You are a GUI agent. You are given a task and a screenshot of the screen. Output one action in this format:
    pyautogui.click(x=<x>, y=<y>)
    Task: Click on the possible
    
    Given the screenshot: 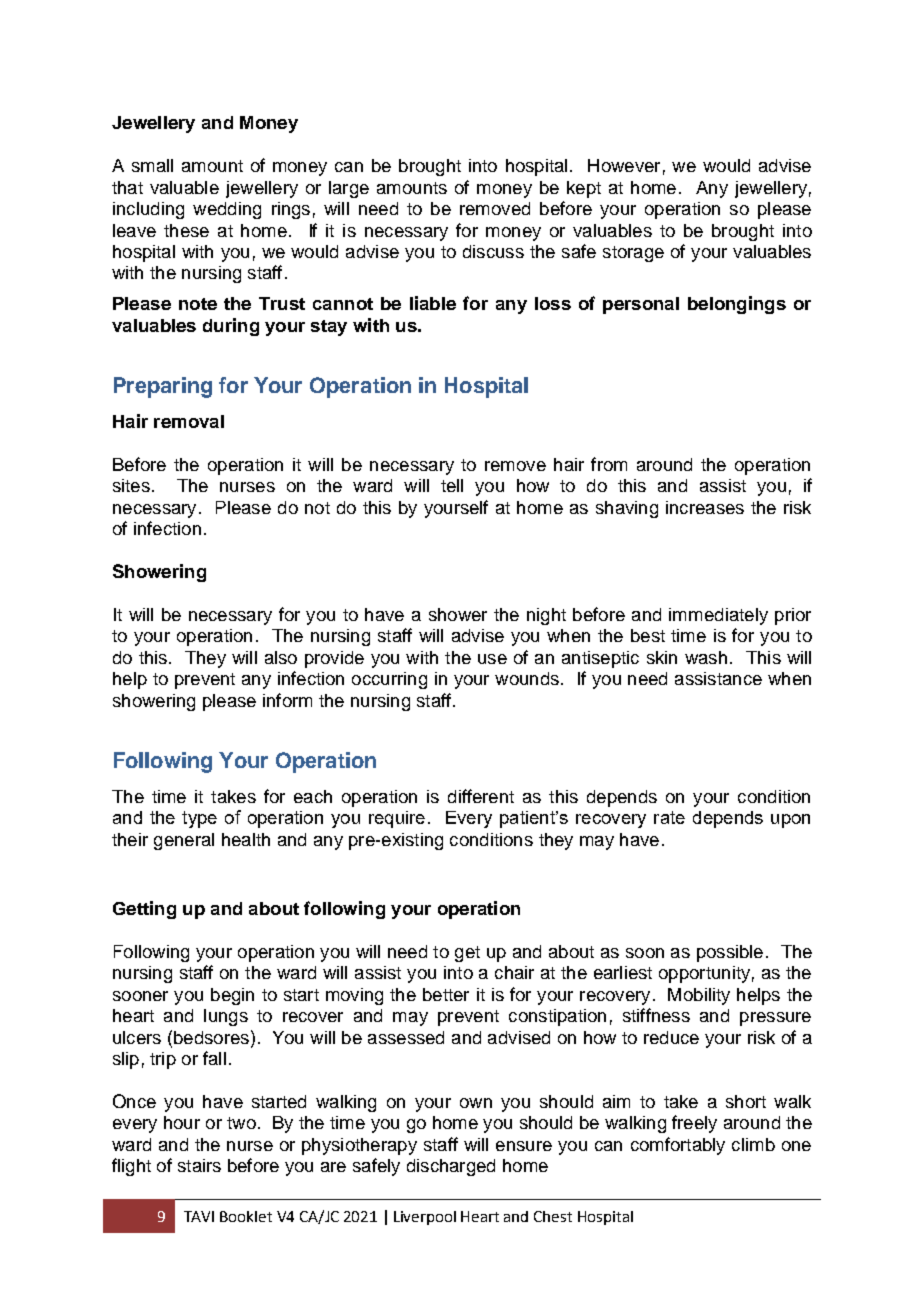 What is the action you would take?
    pyautogui.click(x=730, y=953)
